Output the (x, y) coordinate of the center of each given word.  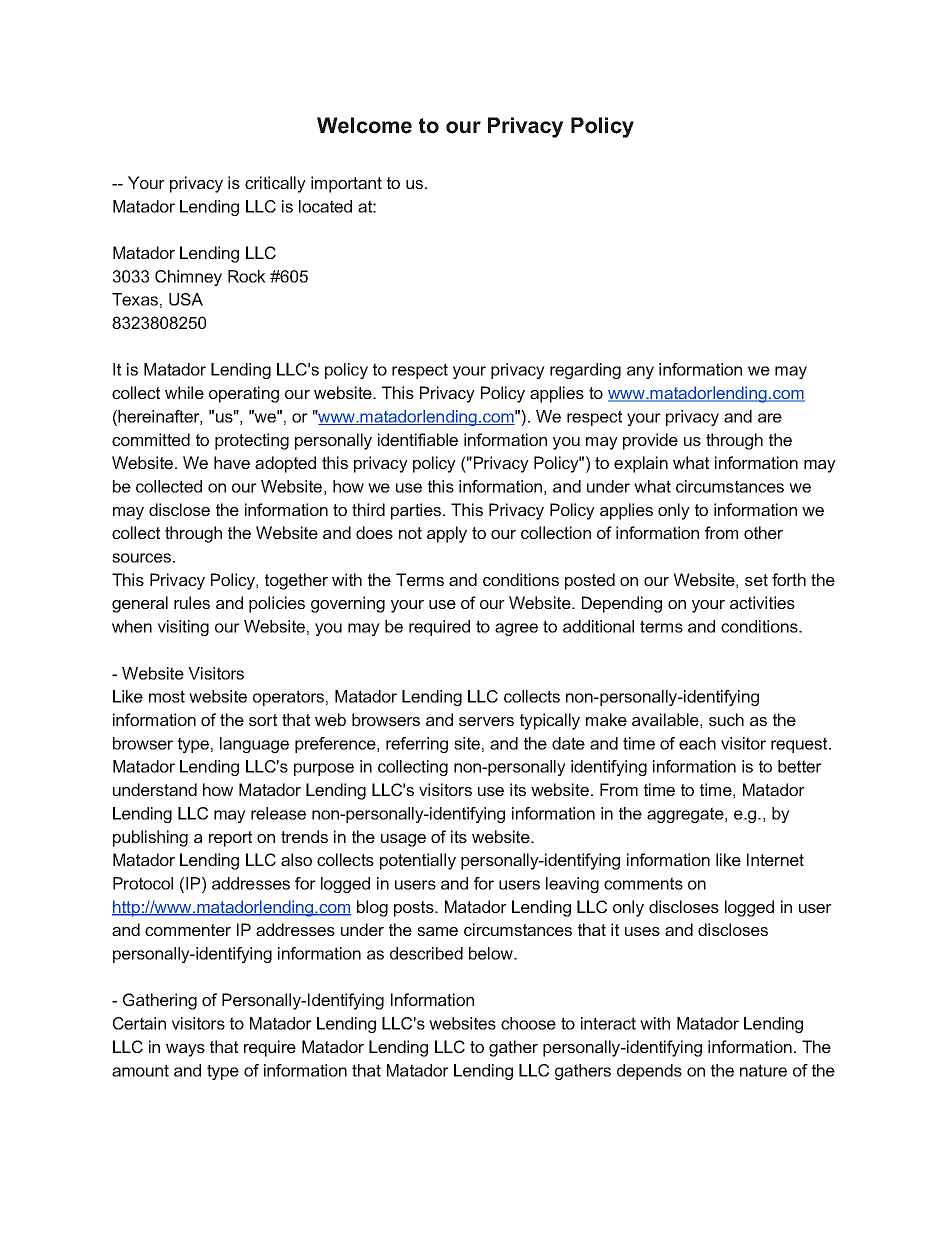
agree (516, 629)
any (640, 372)
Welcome (364, 125)
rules (192, 602)
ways (185, 1050)
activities (762, 602)
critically (275, 184)
